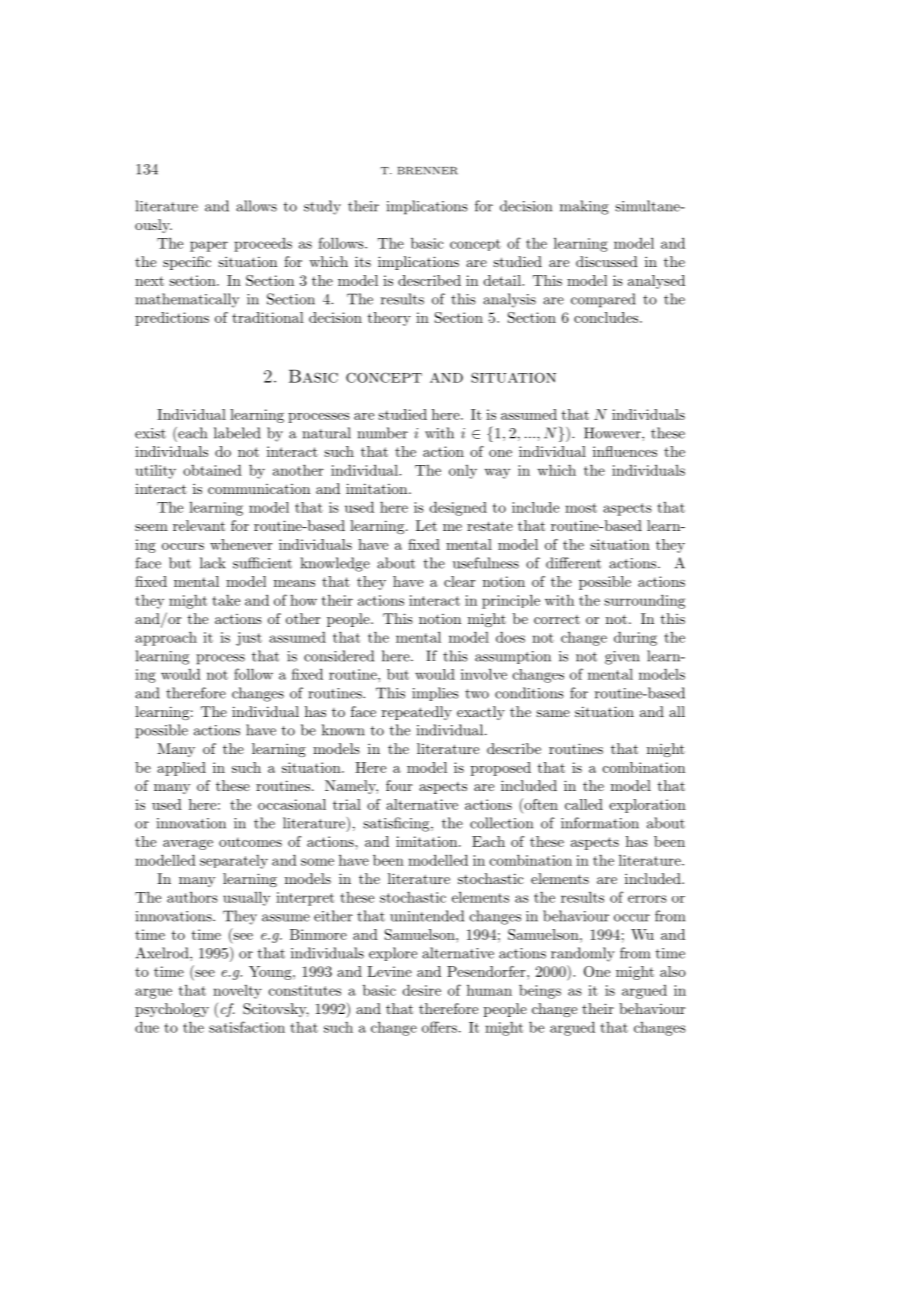 Image resolution: width=924 pixels, height=1308 pixels. I want to click on BRENNER, so click(428, 171).
